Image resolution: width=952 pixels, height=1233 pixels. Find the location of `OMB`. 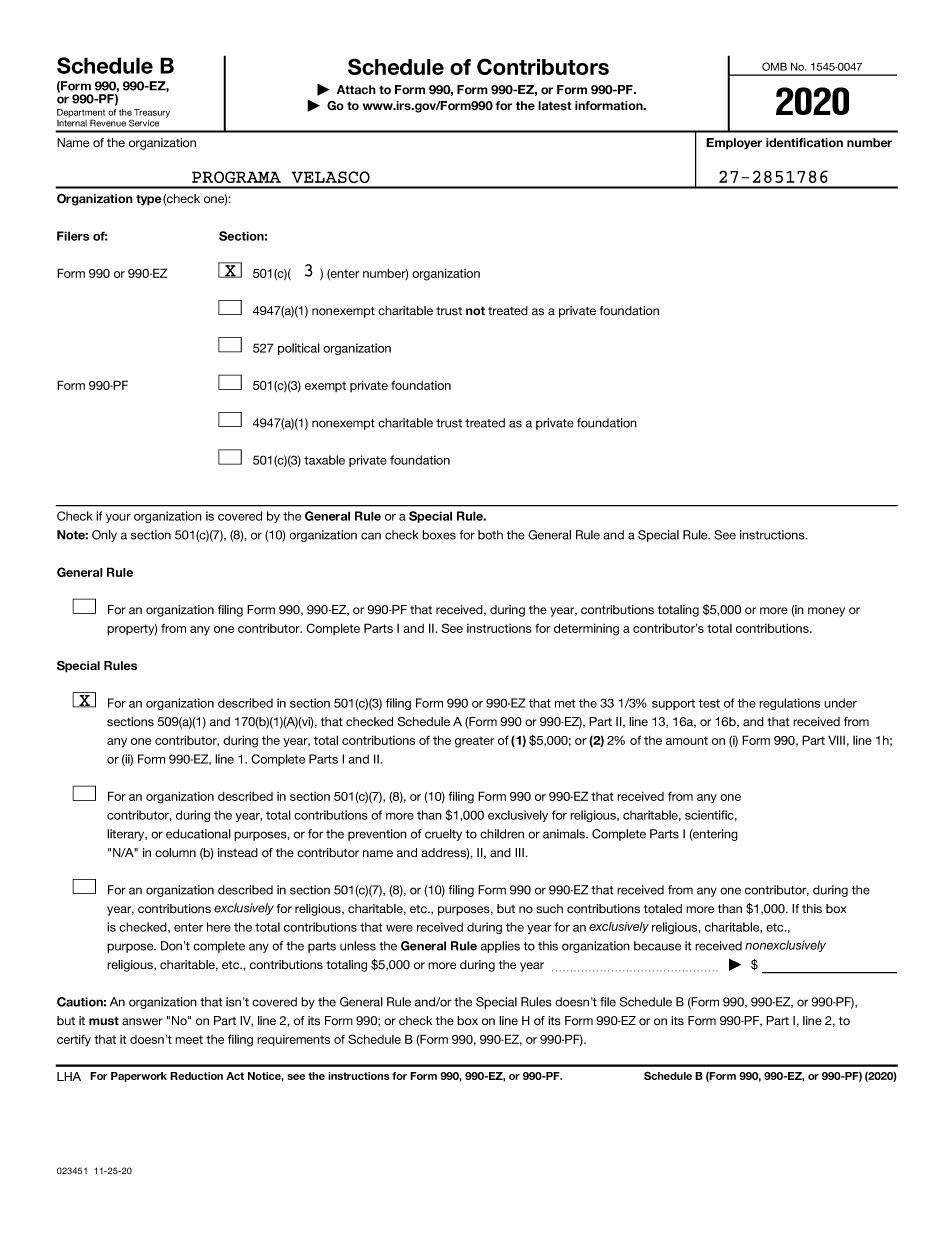

OMB is located at coordinates (774, 66).
